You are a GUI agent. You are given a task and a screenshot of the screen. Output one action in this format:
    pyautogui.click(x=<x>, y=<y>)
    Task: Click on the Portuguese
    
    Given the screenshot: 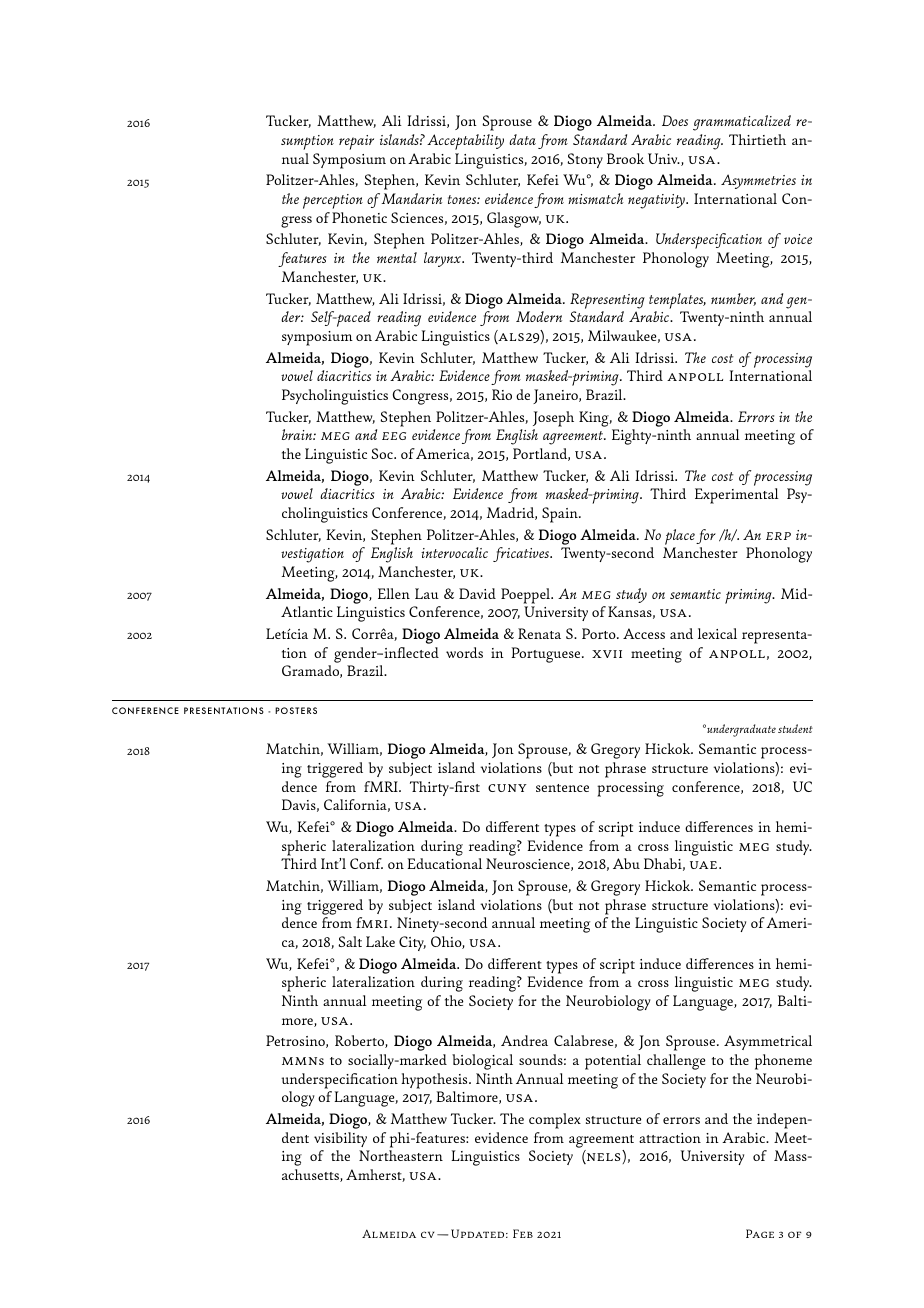 What is the action you would take?
    pyautogui.click(x=547, y=655)
